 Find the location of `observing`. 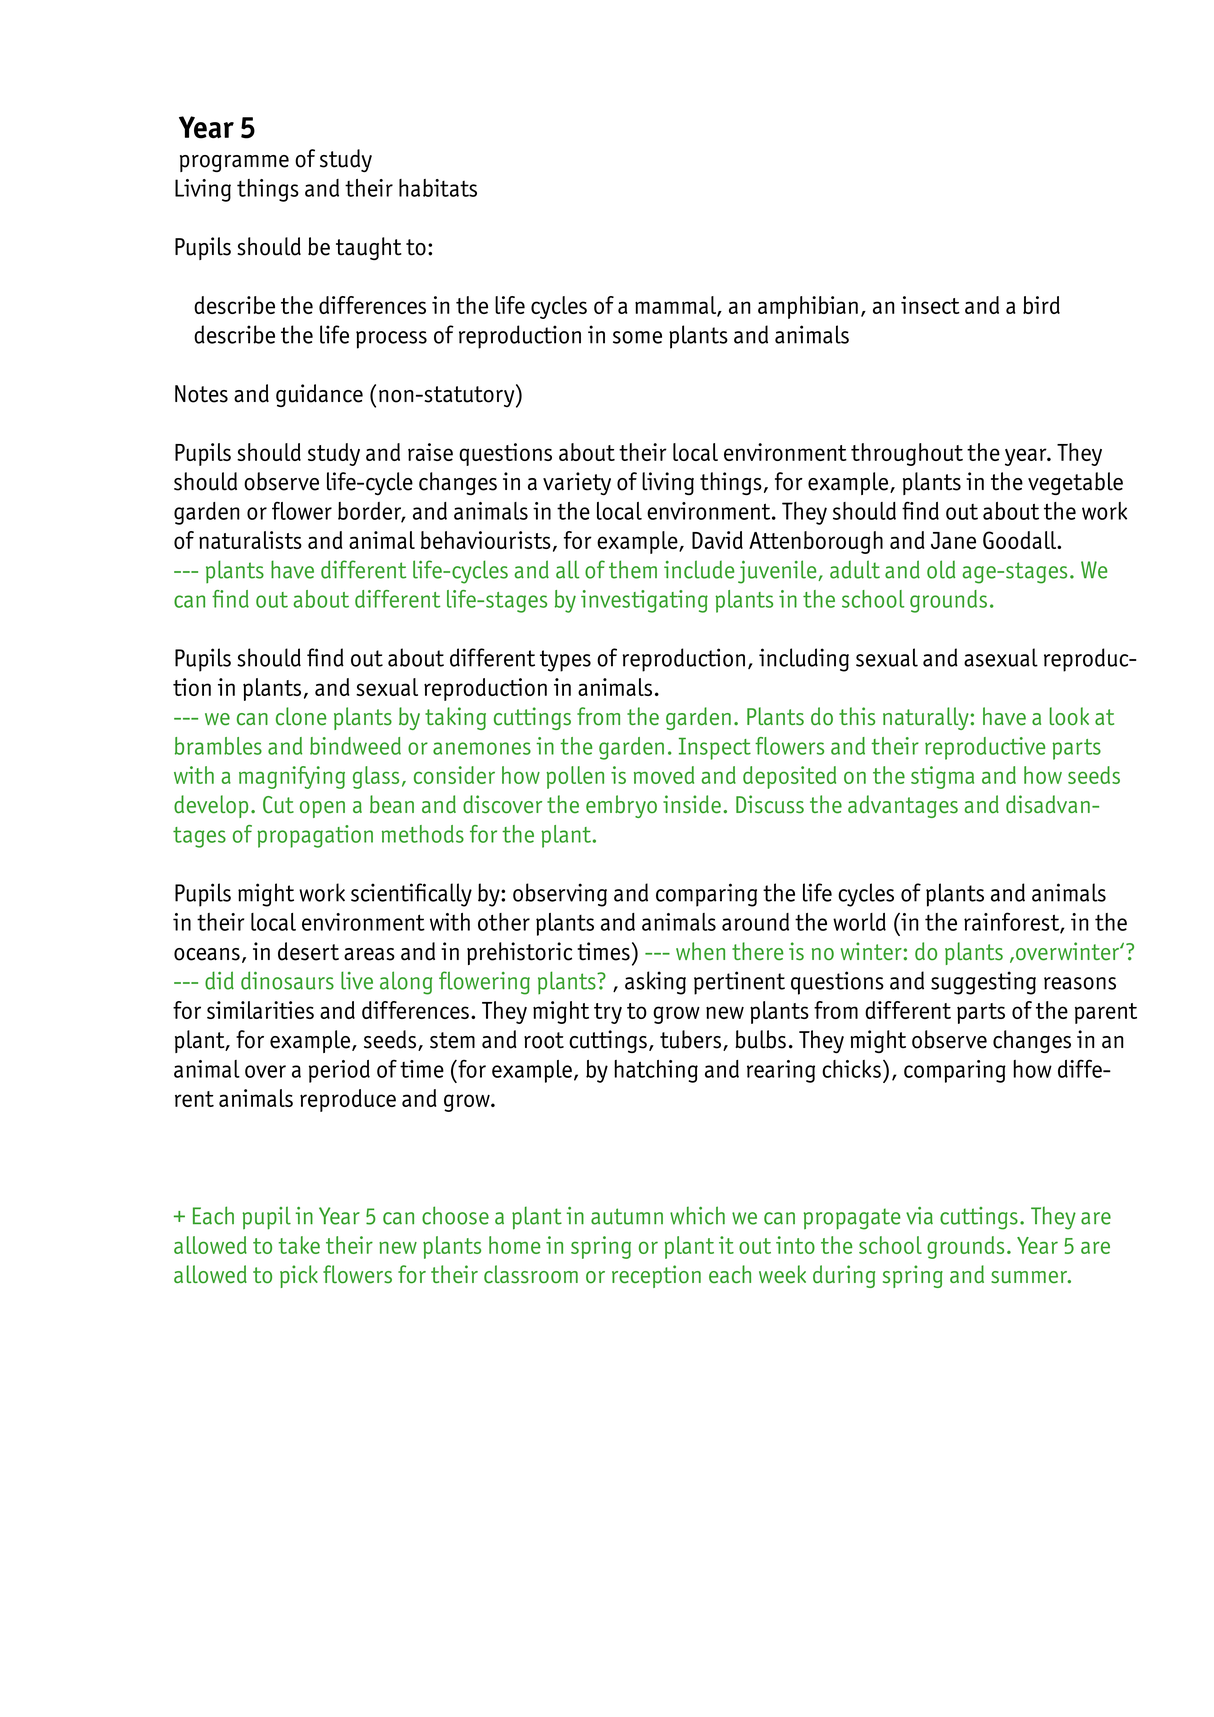

observing is located at coordinates (560, 895).
